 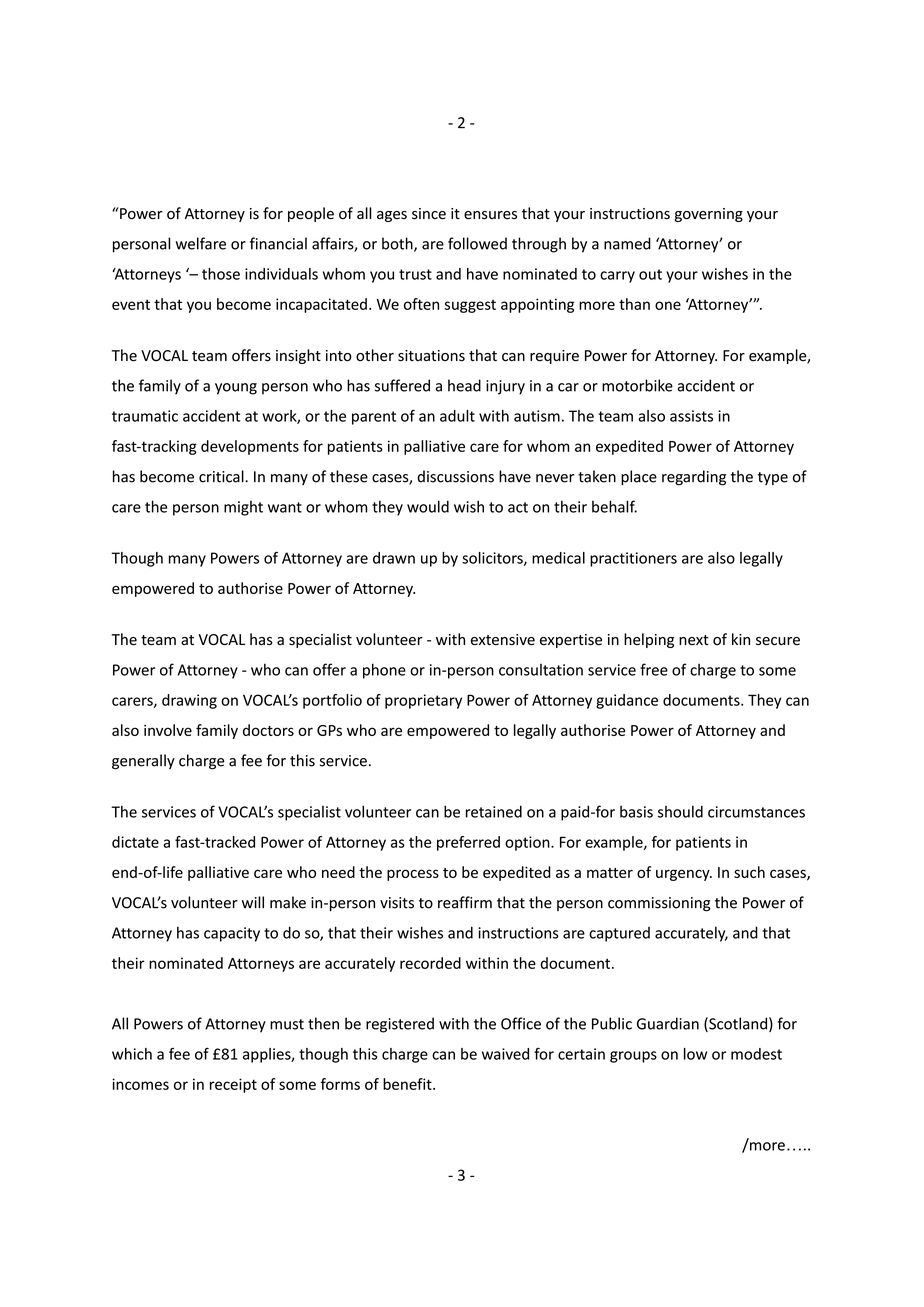 What do you see at coordinates (494, 811) in the screenshot?
I see `retained` at bounding box center [494, 811].
